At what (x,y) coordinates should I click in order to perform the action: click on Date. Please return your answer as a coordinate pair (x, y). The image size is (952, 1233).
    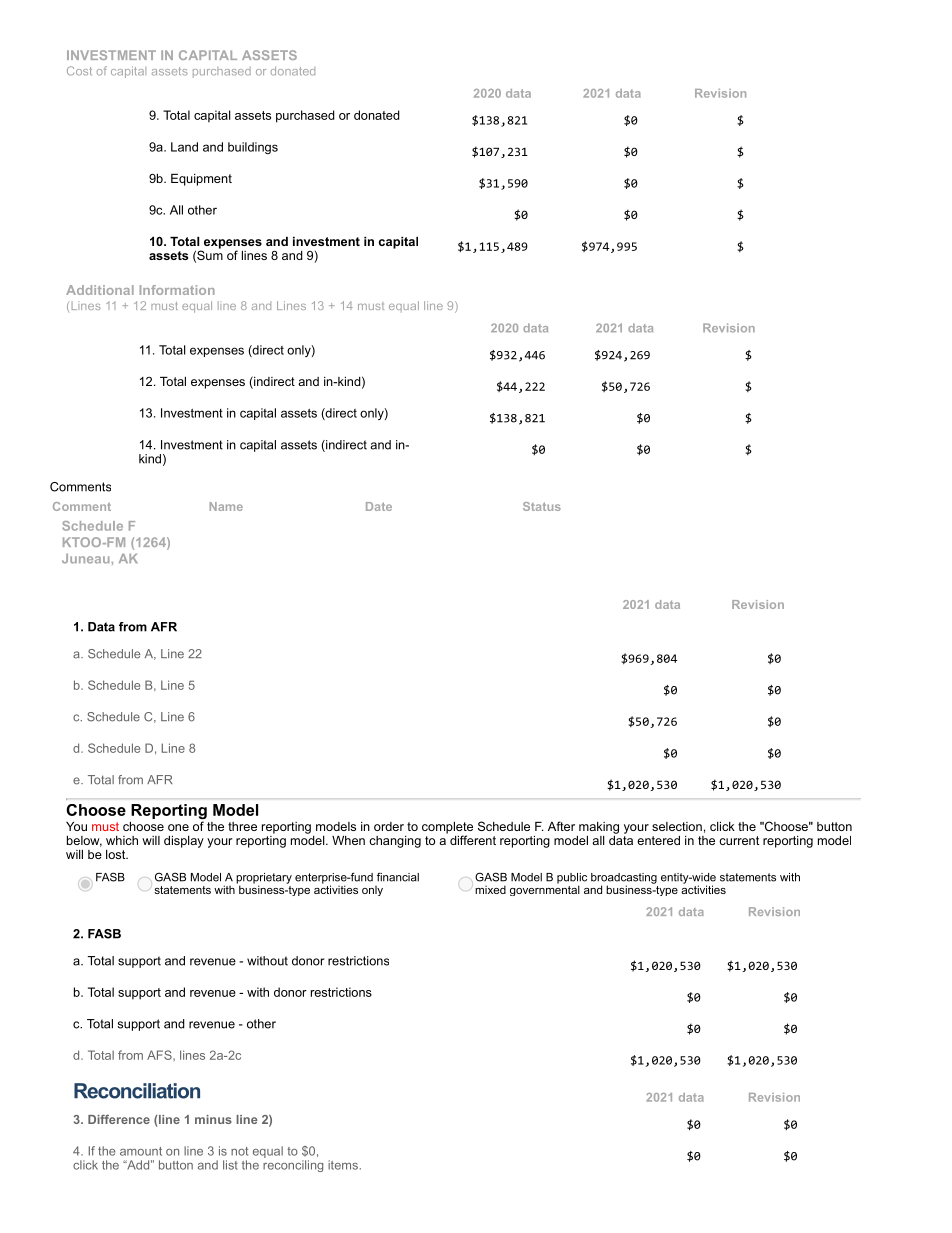
    Looking at the image, I should click on (379, 506).
